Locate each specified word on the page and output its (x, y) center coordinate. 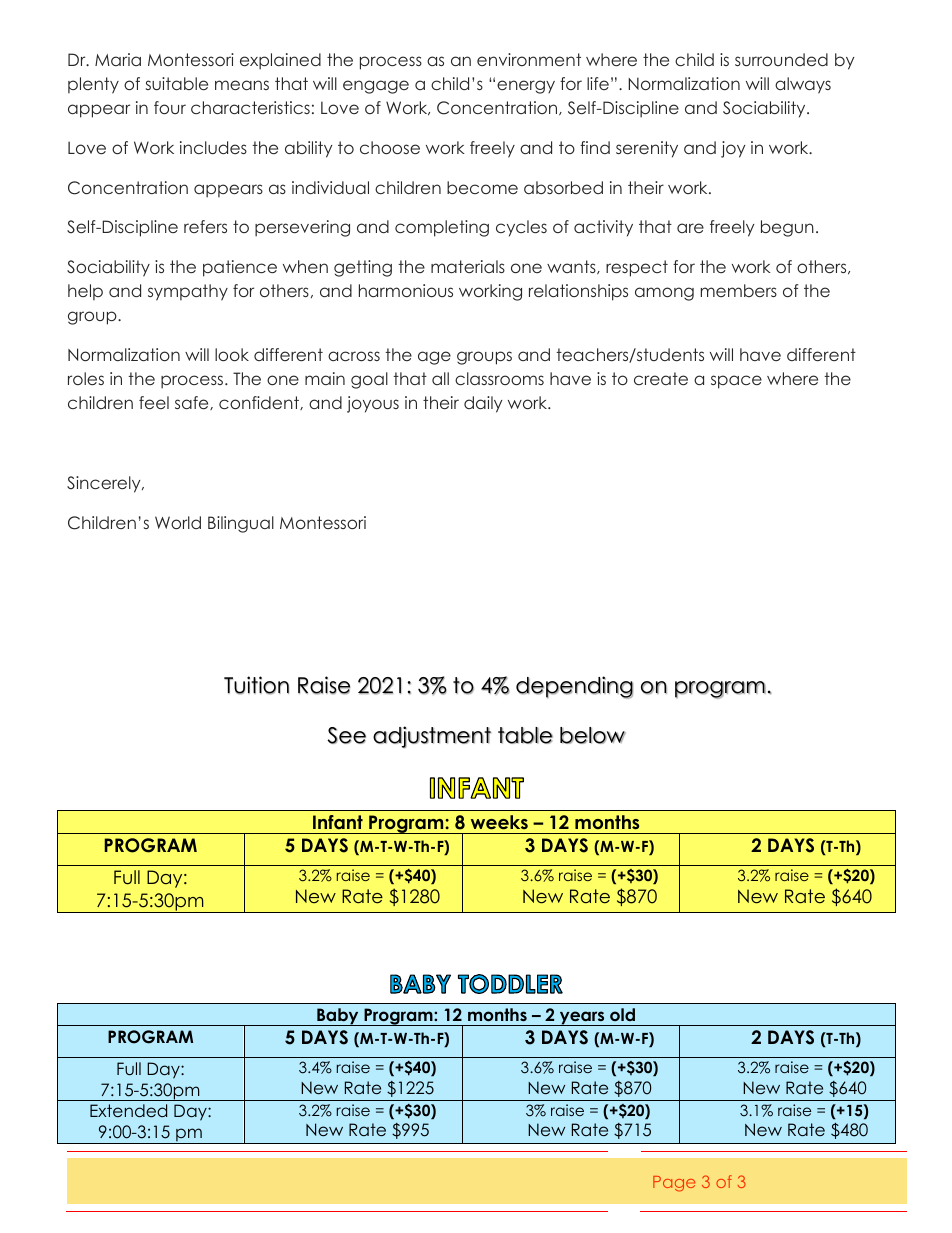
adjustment (432, 737)
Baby (338, 1017)
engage (376, 87)
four (170, 107)
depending (574, 687)
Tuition (256, 685)
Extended (128, 1110)
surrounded (781, 59)
